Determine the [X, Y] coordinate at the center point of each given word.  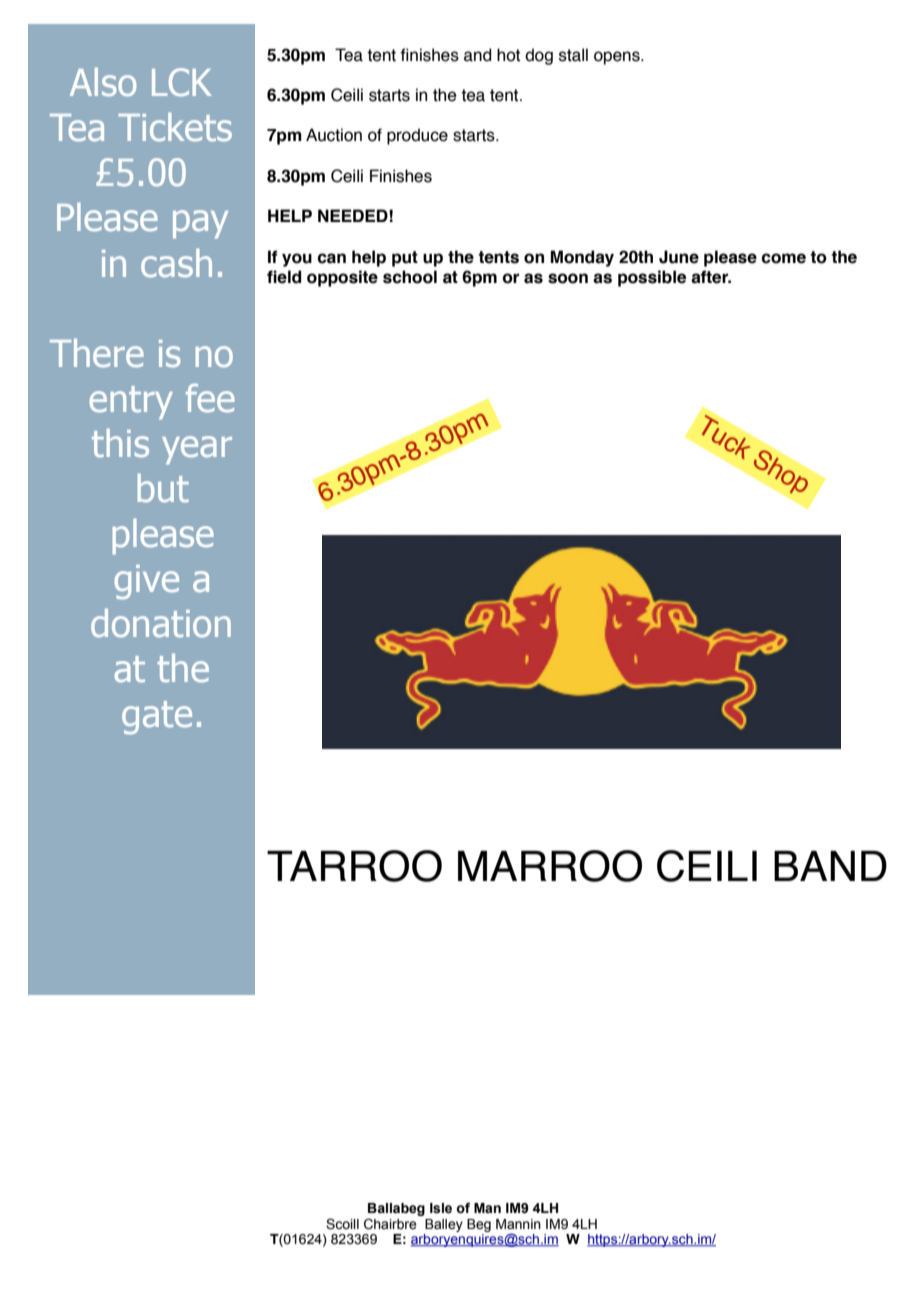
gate [157, 717]
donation [161, 623]
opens [618, 58]
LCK [182, 82]
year [197, 450]
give [146, 582]
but [163, 488]
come [784, 258]
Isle [441, 1208]
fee [210, 398]
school [410, 277]
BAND [830, 866]
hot [508, 55]
